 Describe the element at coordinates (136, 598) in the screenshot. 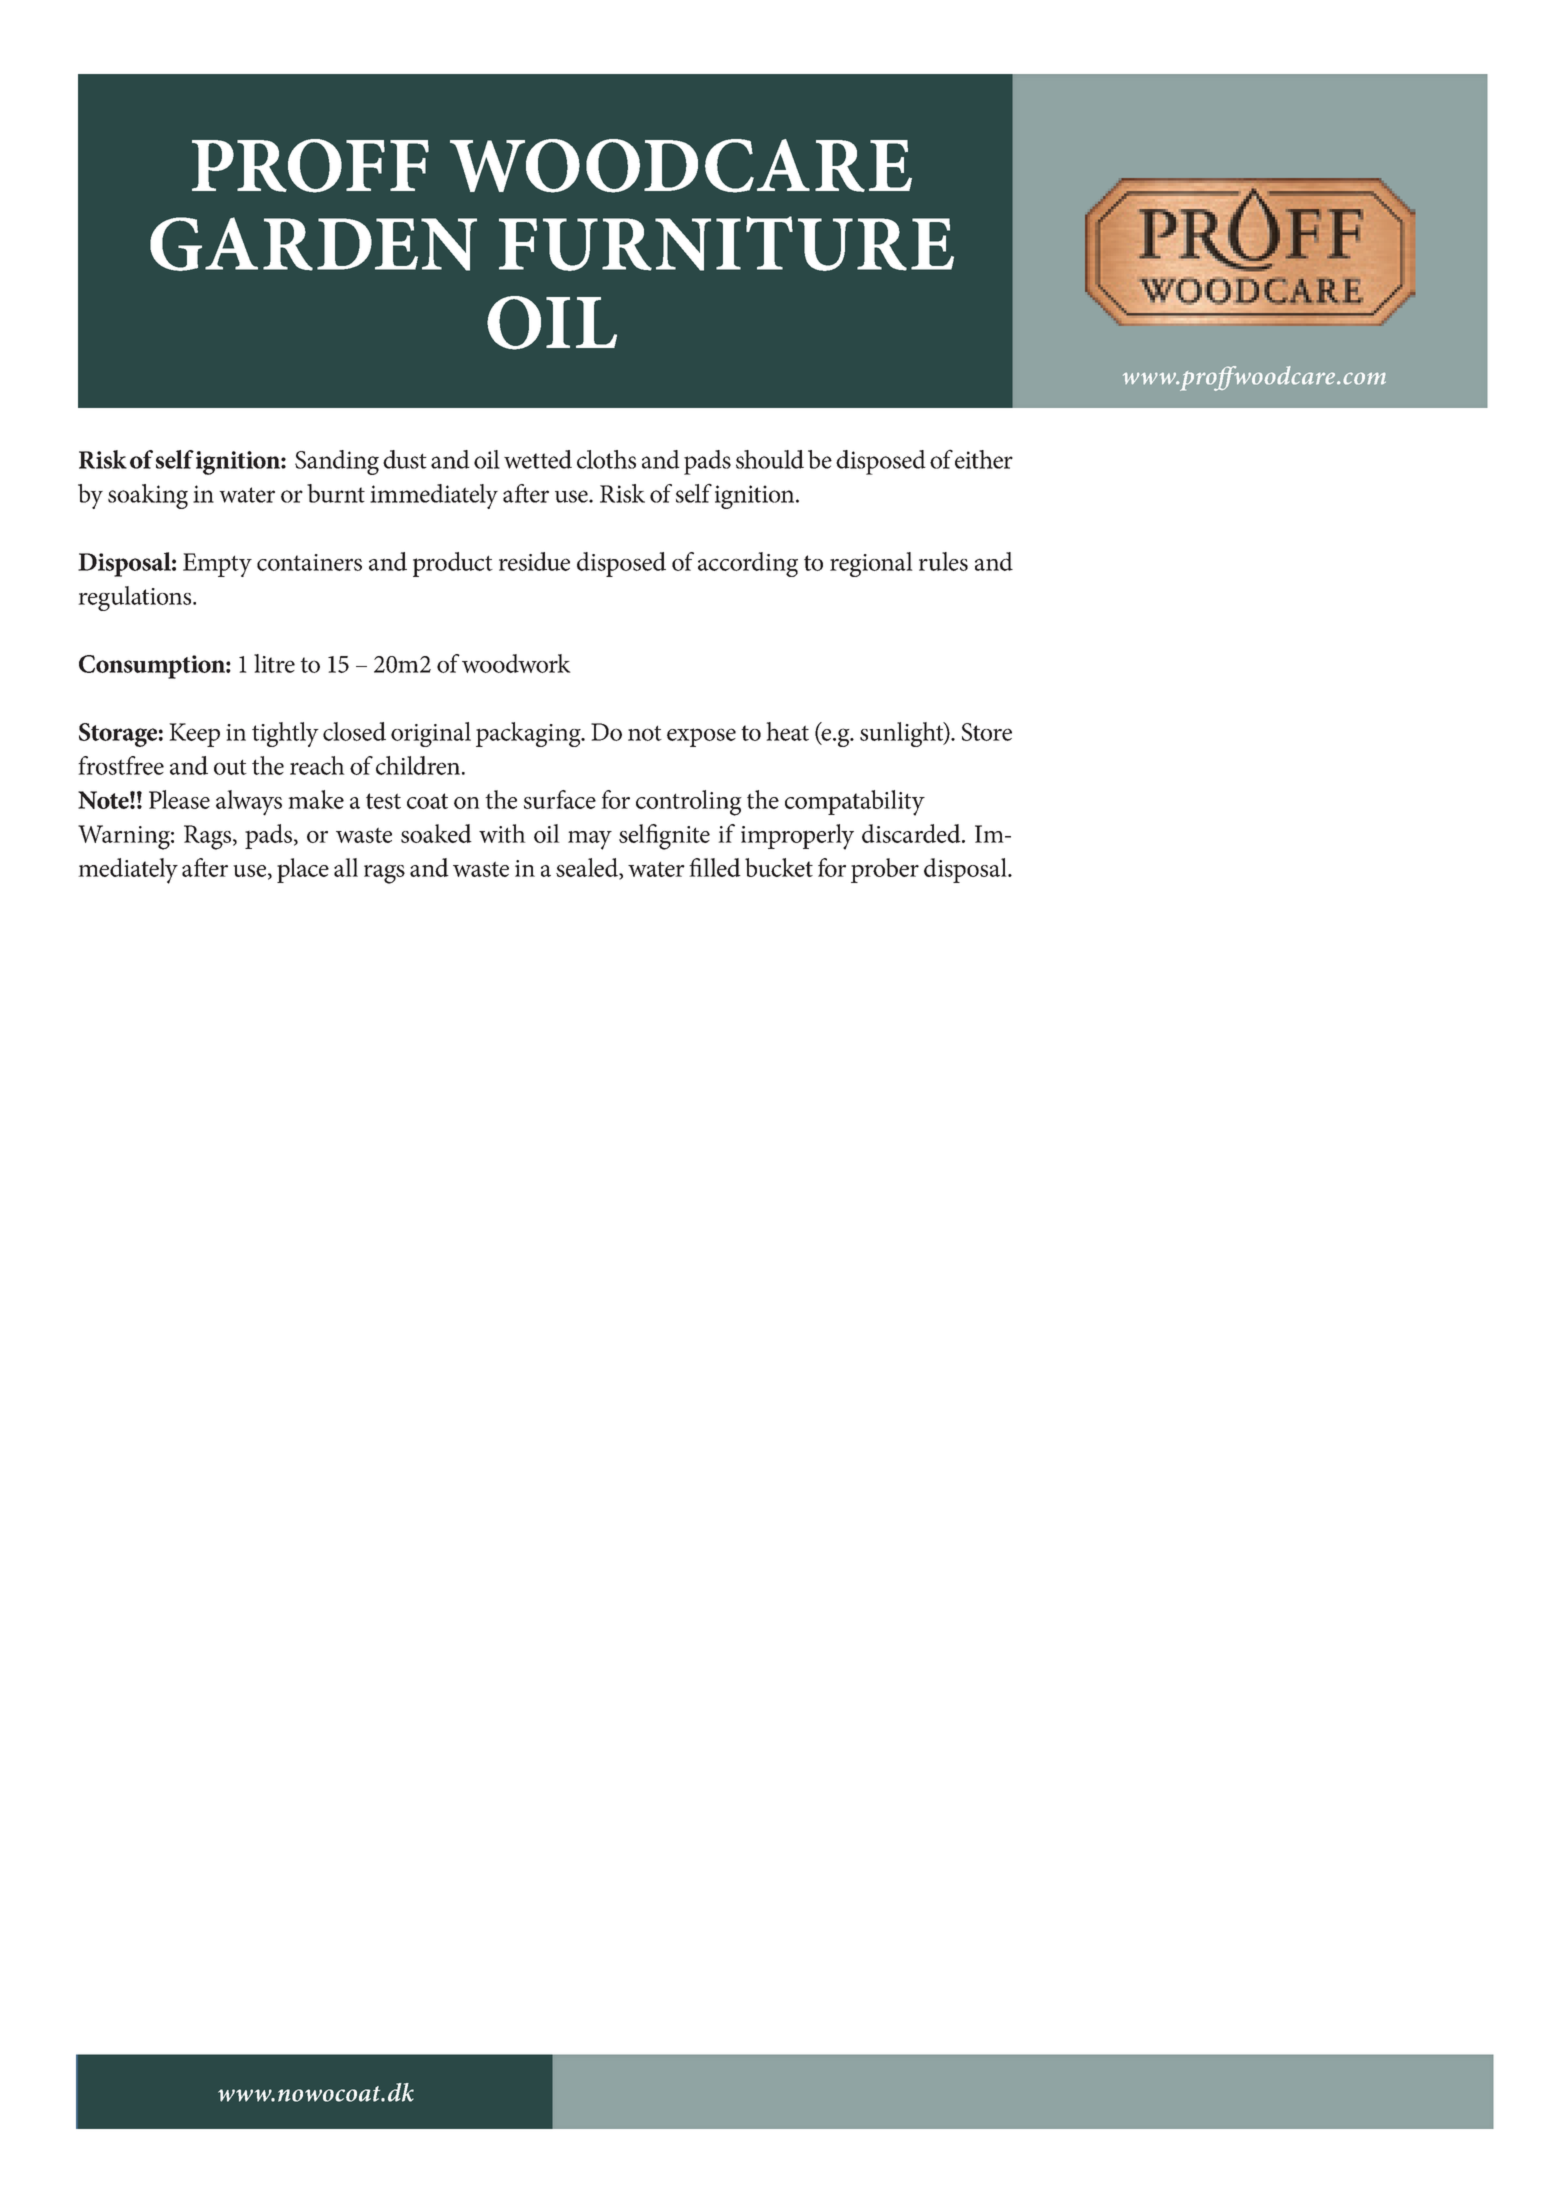

I see `regulations` at that location.
